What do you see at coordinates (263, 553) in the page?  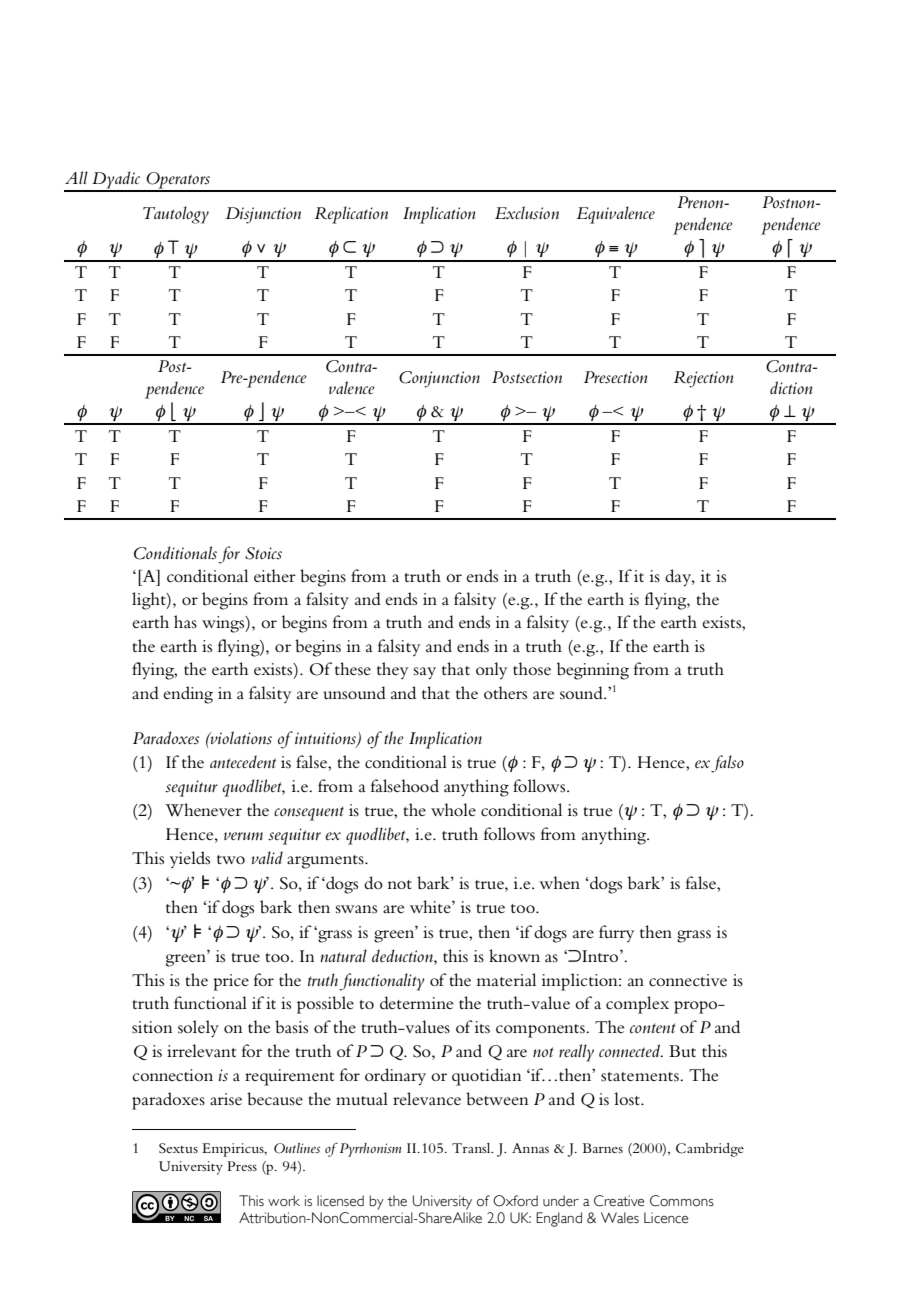 I see `Stoics` at bounding box center [263, 553].
